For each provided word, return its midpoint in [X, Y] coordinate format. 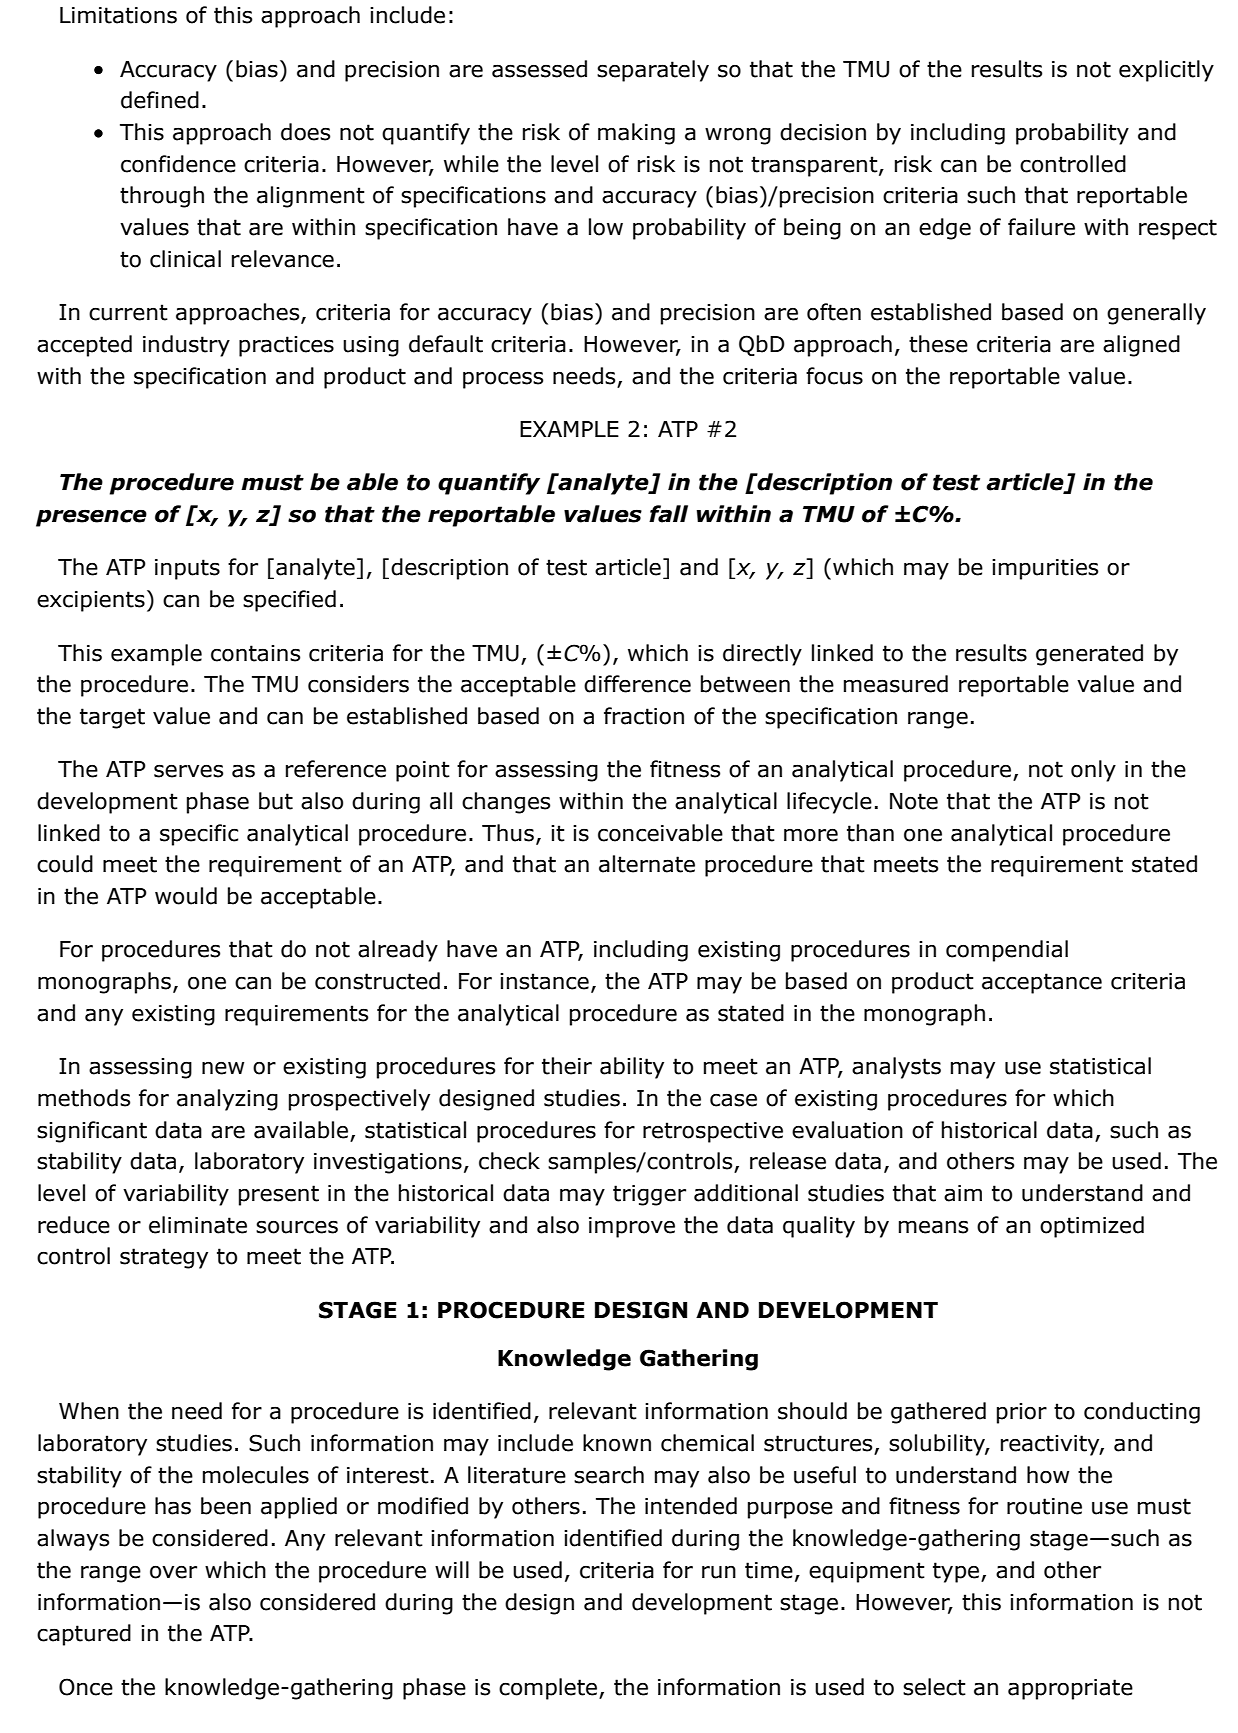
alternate [647, 864]
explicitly [1166, 71]
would [186, 896]
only [1093, 771]
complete [549, 1689]
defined [160, 100]
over [173, 1572]
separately [653, 71]
